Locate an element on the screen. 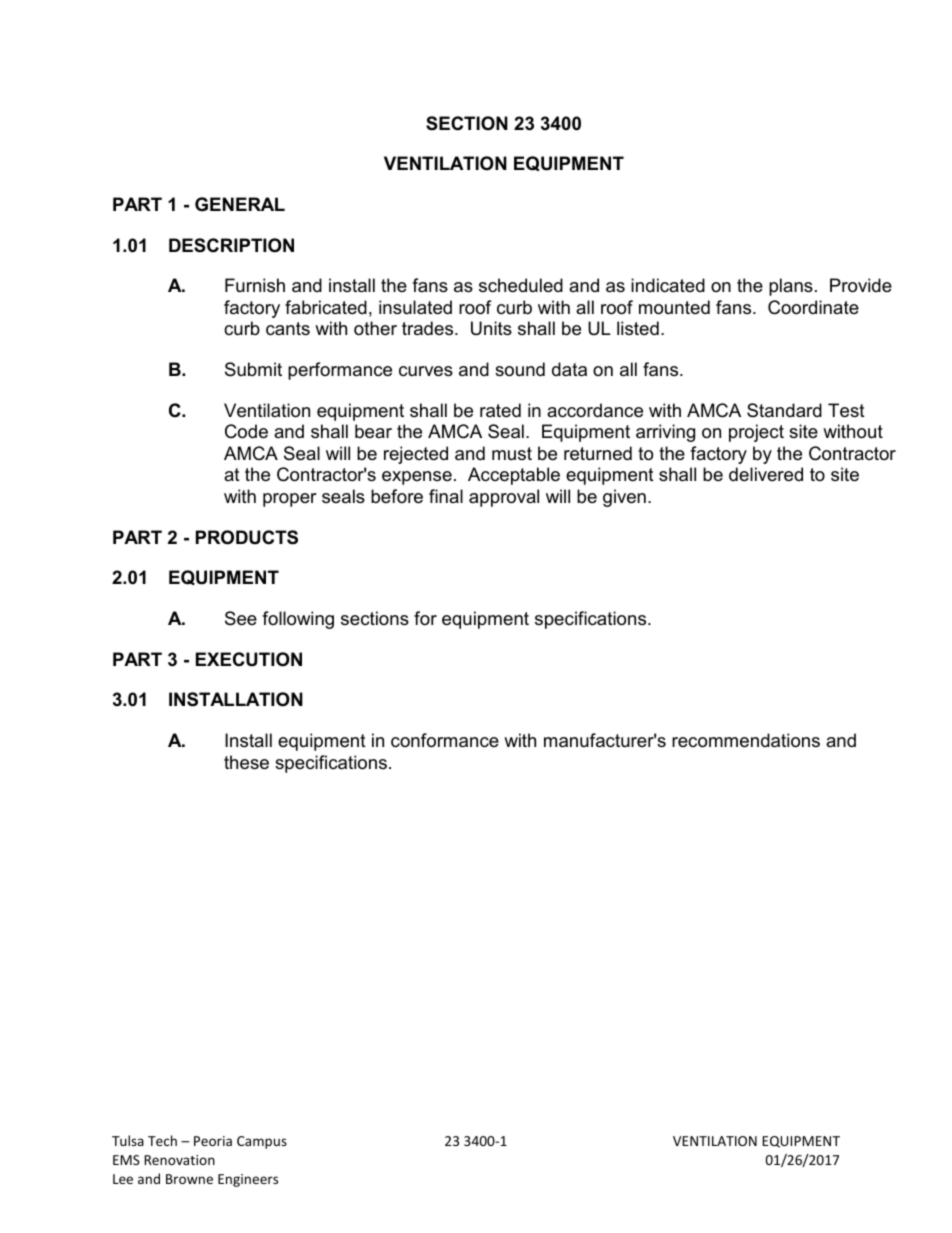 The image size is (952, 1233). conformance is located at coordinates (445, 740).
